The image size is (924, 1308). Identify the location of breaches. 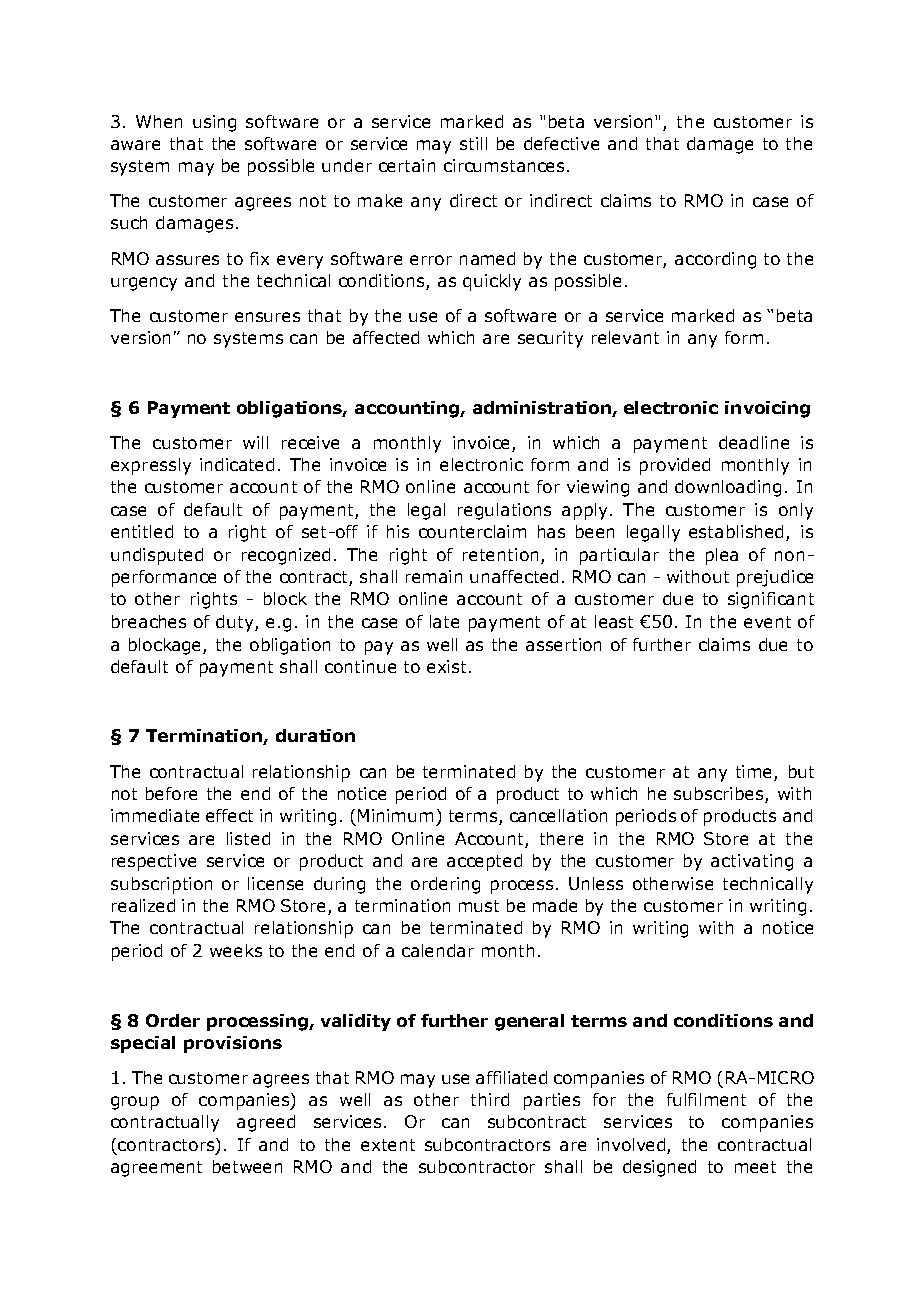
(149, 621).
